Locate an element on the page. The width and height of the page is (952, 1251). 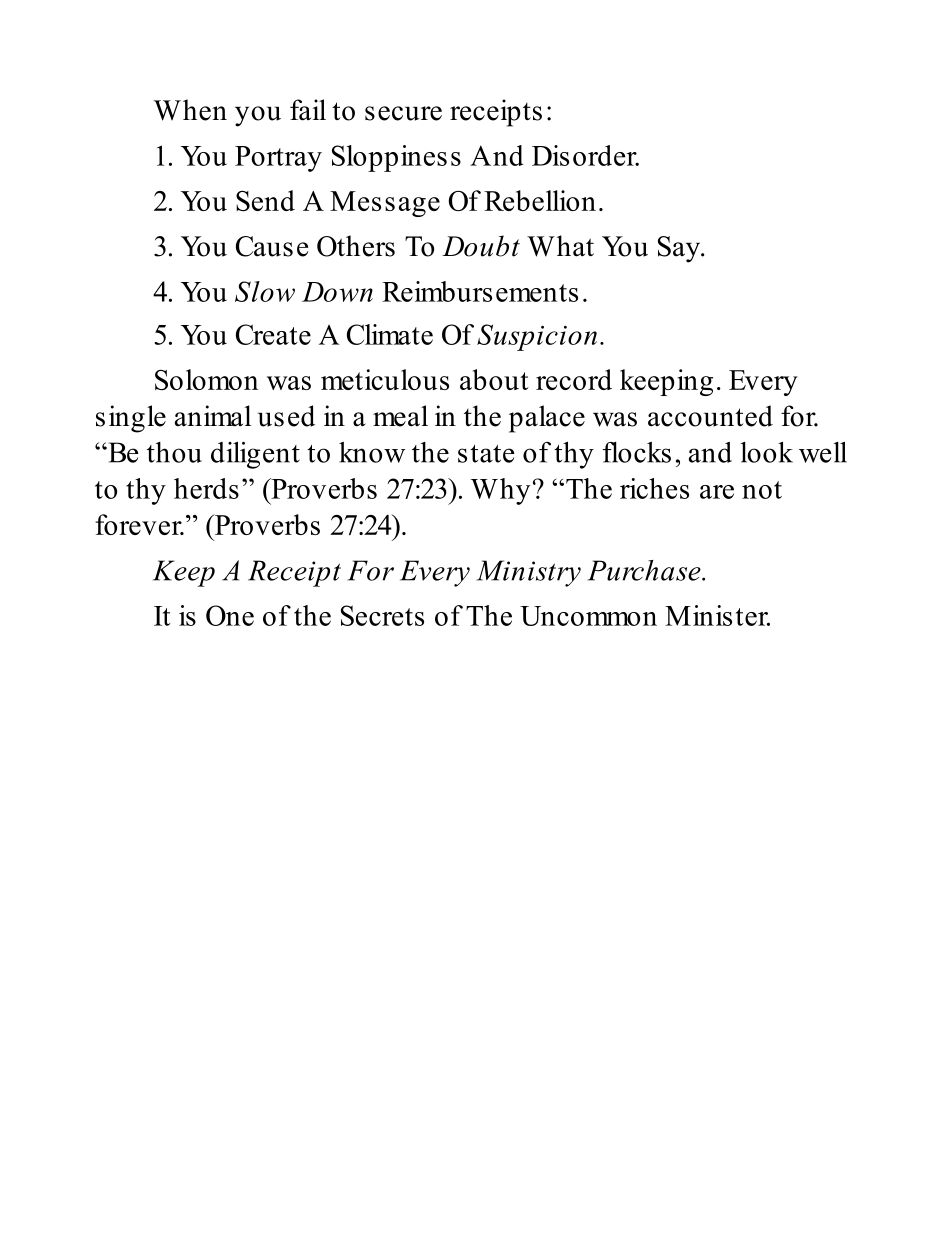
secure is located at coordinates (403, 113).
